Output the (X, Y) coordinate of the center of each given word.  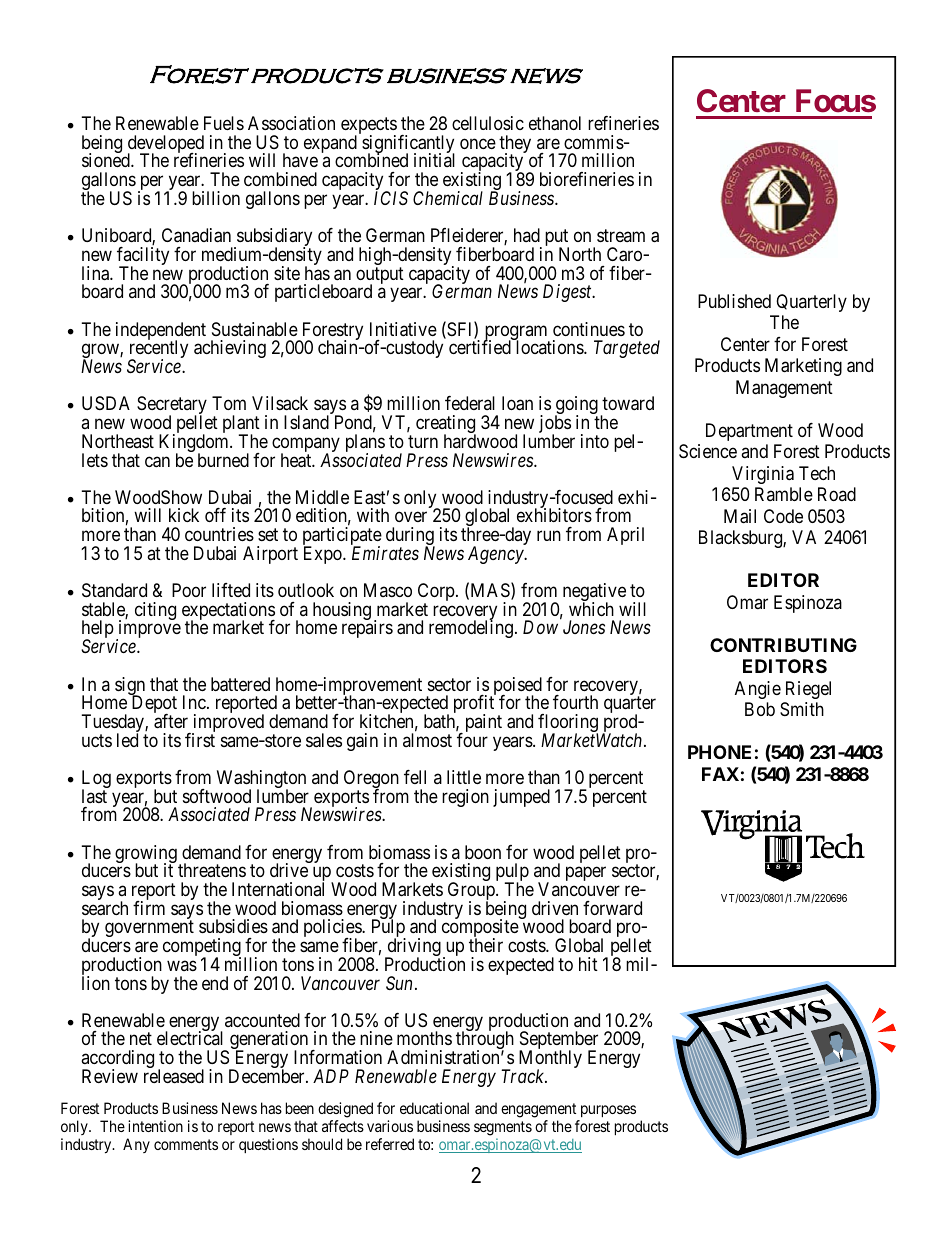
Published (734, 301)
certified (480, 347)
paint (482, 724)
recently (158, 350)
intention (155, 1126)
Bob (760, 709)
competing (202, 948)
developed (166, 145)
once (478, 143)
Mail (740, 516)
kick (184, 515)
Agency (497, 555)
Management (784, 389)
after (171, 721)
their (486, 945)
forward (612, 908)
